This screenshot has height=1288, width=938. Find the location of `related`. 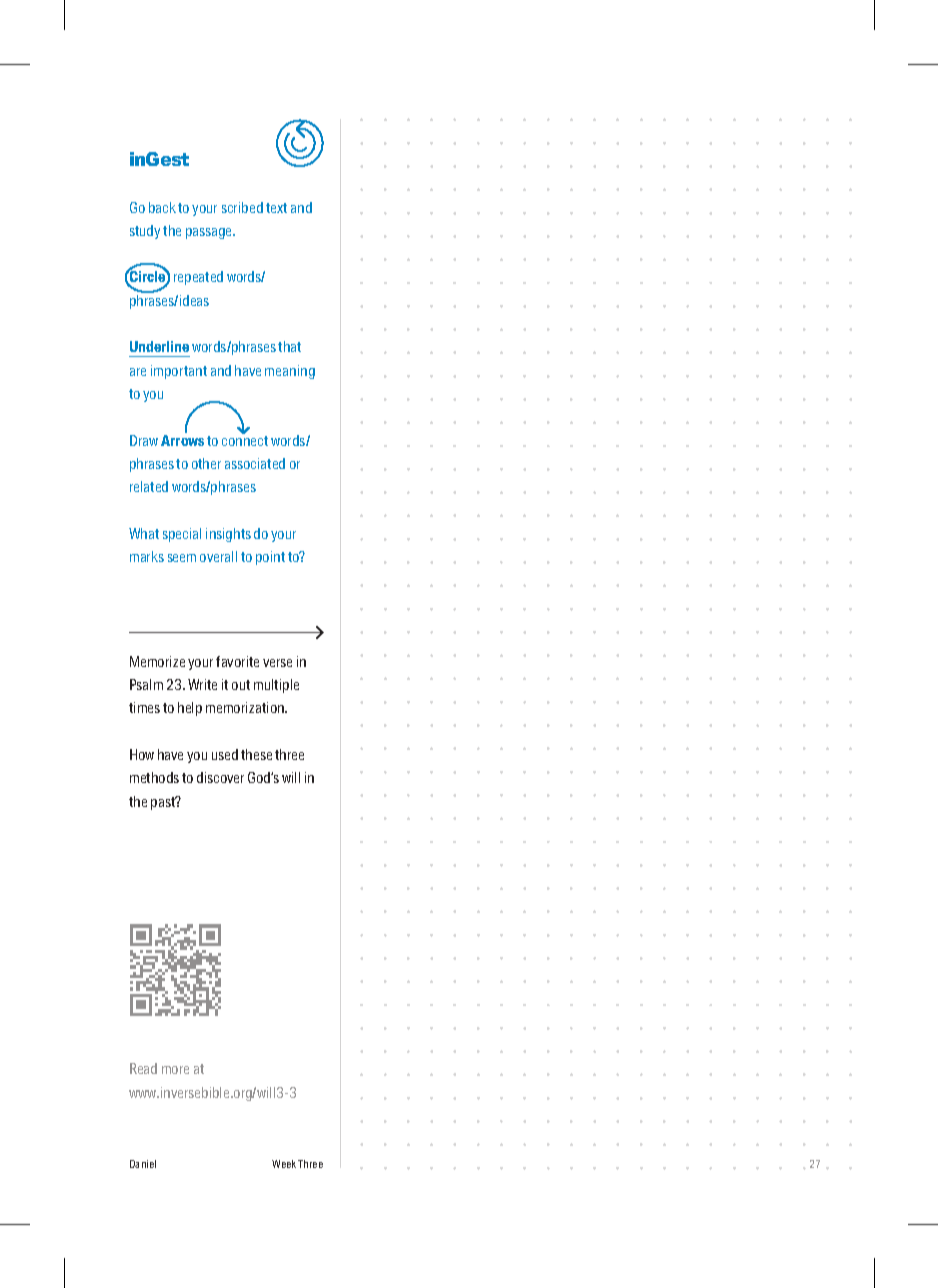

related is located at coordinates (149, 486).
